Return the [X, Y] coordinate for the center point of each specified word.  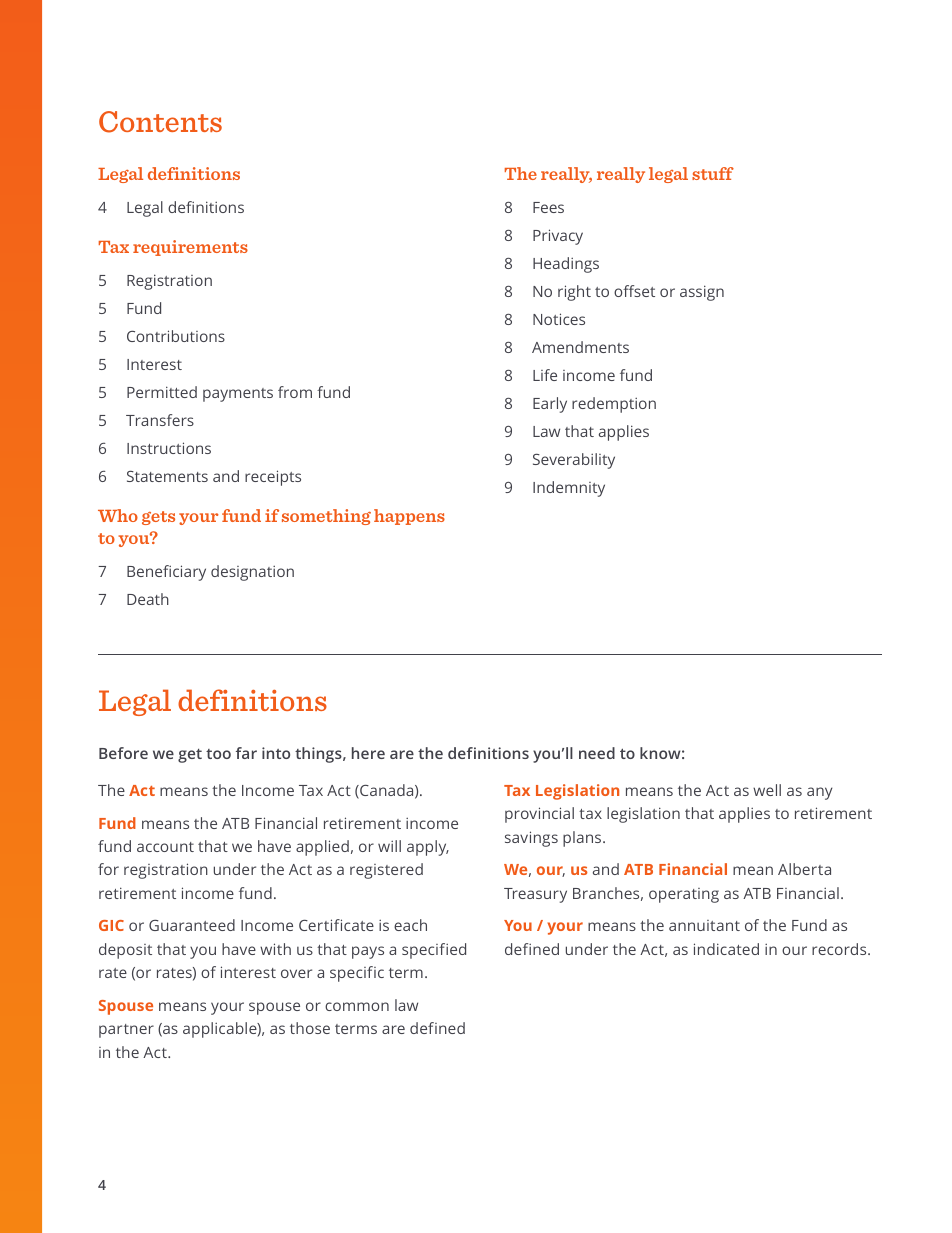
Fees [548, 207]
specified [434, 951]
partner [126, 1031]
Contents [160, 122]
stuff [713, 173]
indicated [726, 949]
